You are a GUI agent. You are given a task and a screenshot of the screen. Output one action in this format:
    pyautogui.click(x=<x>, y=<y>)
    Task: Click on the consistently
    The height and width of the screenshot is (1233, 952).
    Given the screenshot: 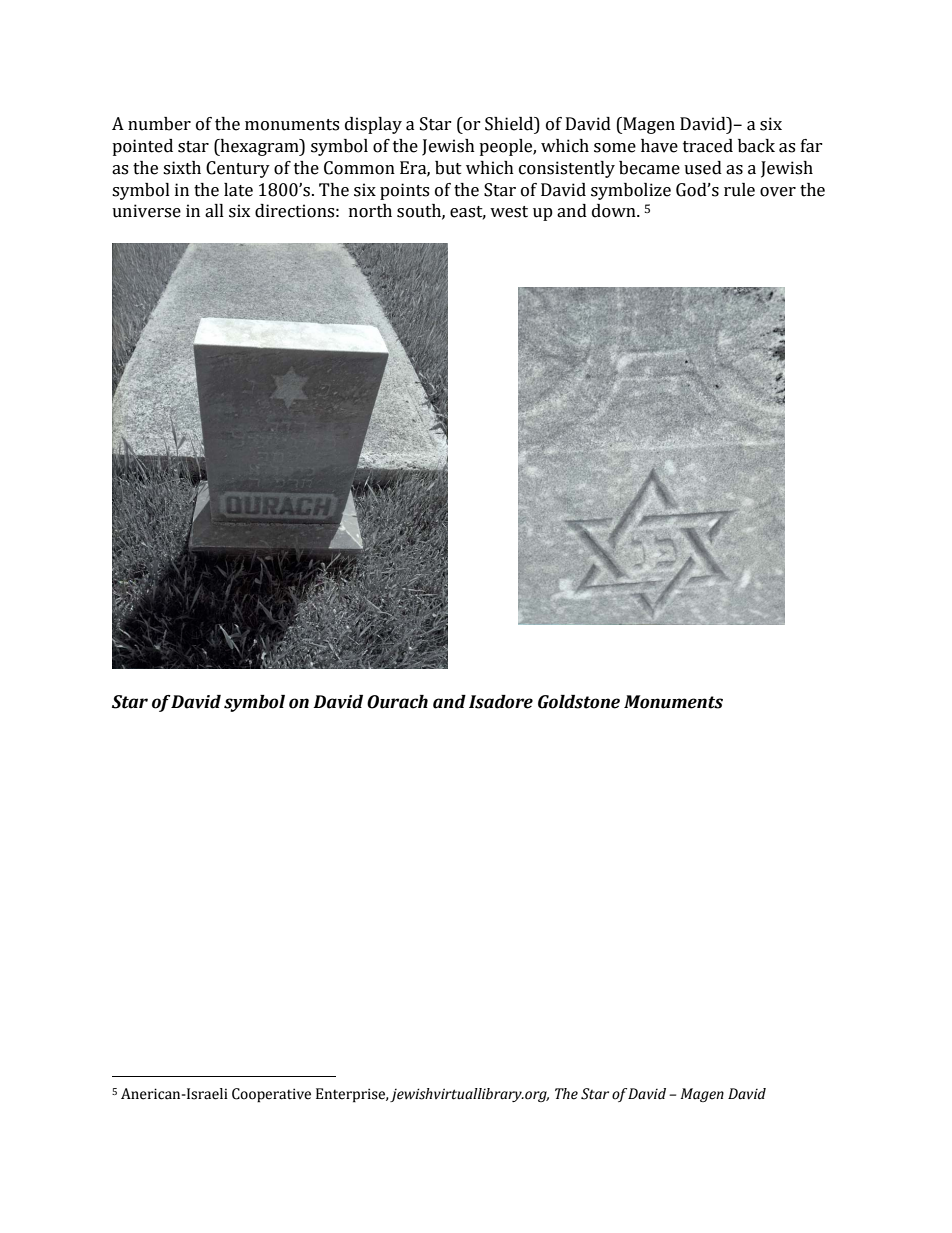 What is the action you would take?
    pyautogui.click(x=567, y=169)
